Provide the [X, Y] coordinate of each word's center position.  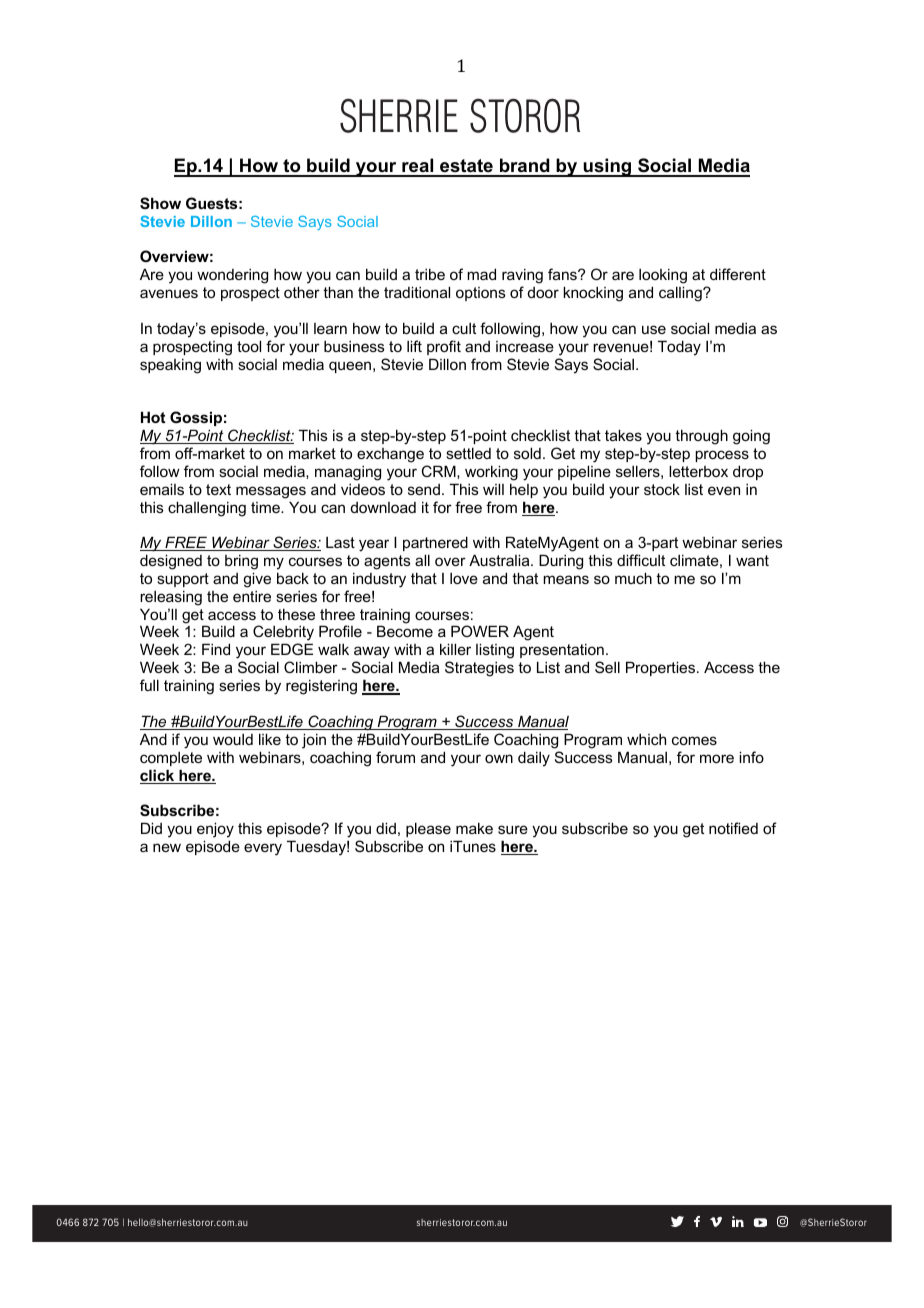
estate [466, 167]
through [701, 437]
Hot [153, 417]
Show [160, 203]
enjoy [215, 830]
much [633, 578]
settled [468, 453]
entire [252, 596]
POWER [480, 631]
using [607, 167]
